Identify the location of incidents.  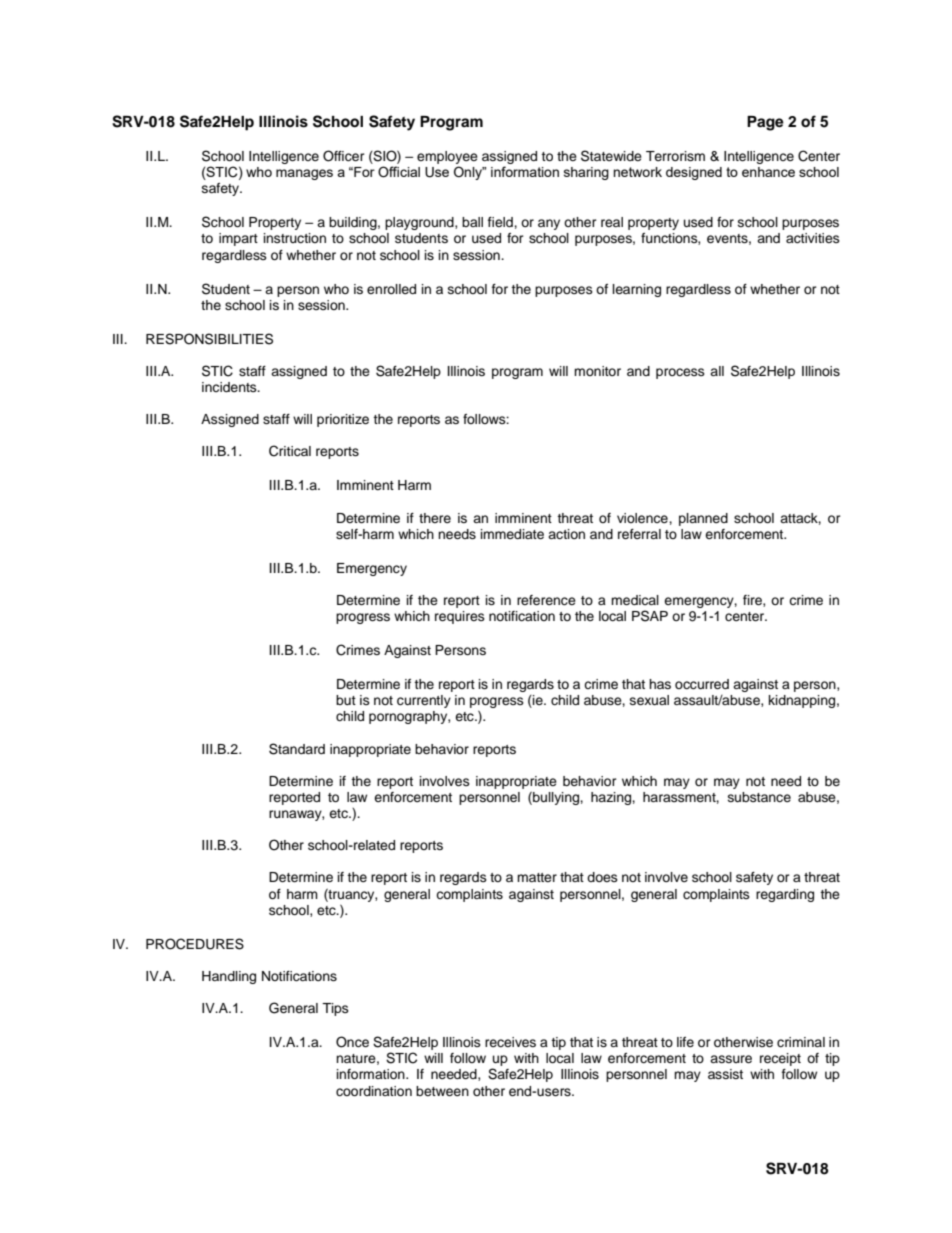
(230, 387).
